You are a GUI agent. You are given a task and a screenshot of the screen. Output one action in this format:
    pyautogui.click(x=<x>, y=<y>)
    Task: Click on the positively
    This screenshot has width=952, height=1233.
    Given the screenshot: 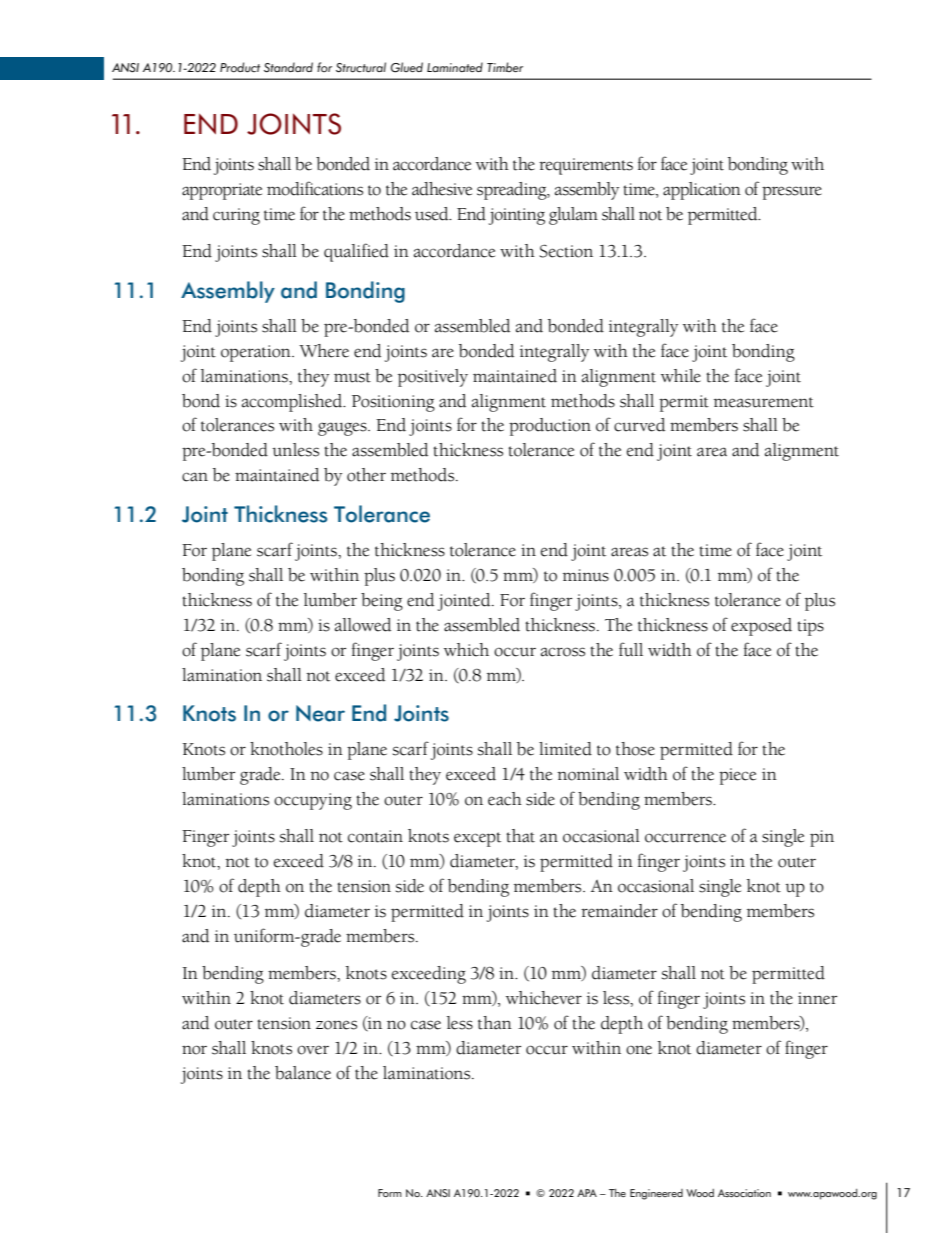 What is the action you would take?
    pyautogui.click(x=433, y=378)
